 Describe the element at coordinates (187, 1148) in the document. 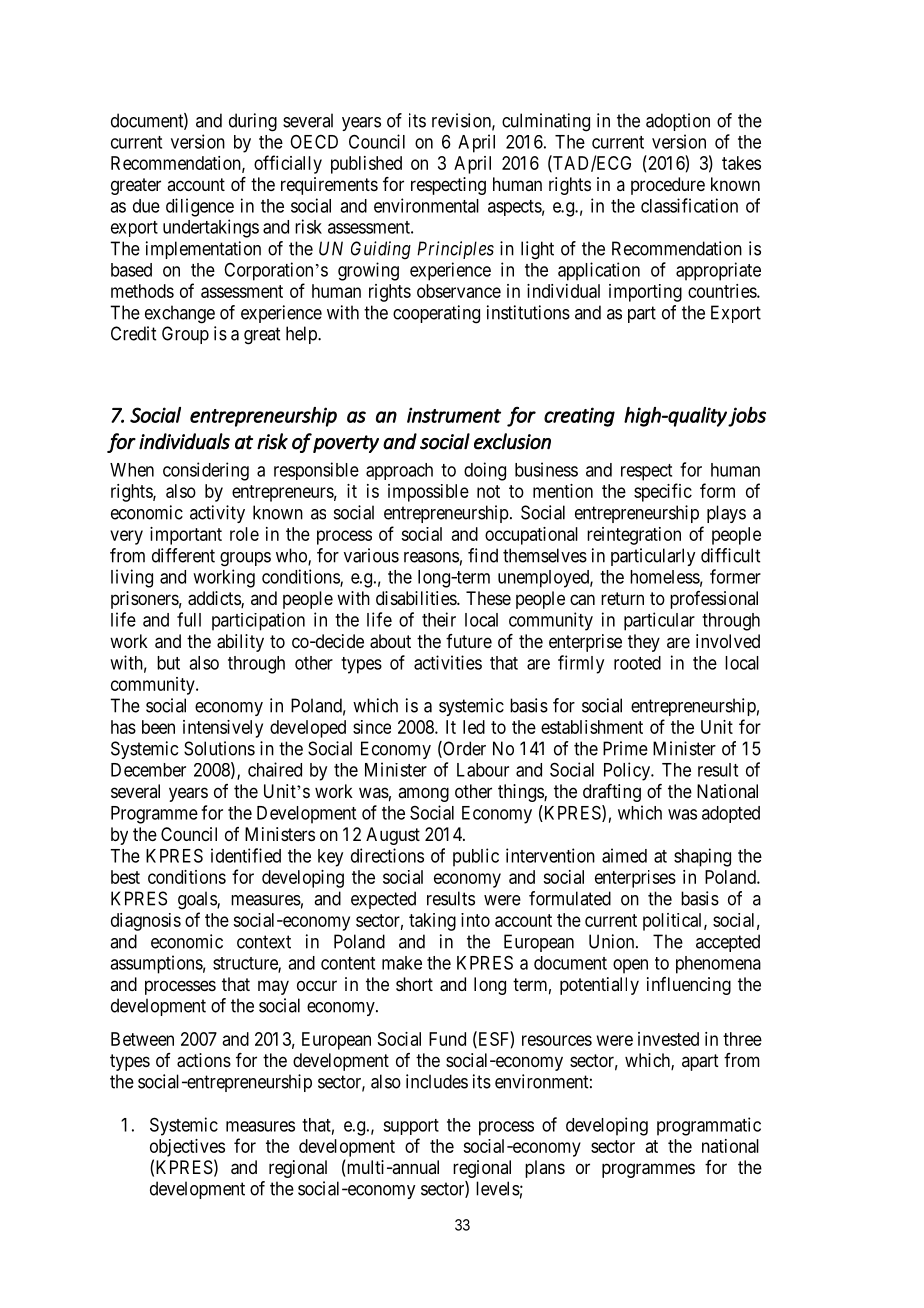

I see `objectives` at that location.
